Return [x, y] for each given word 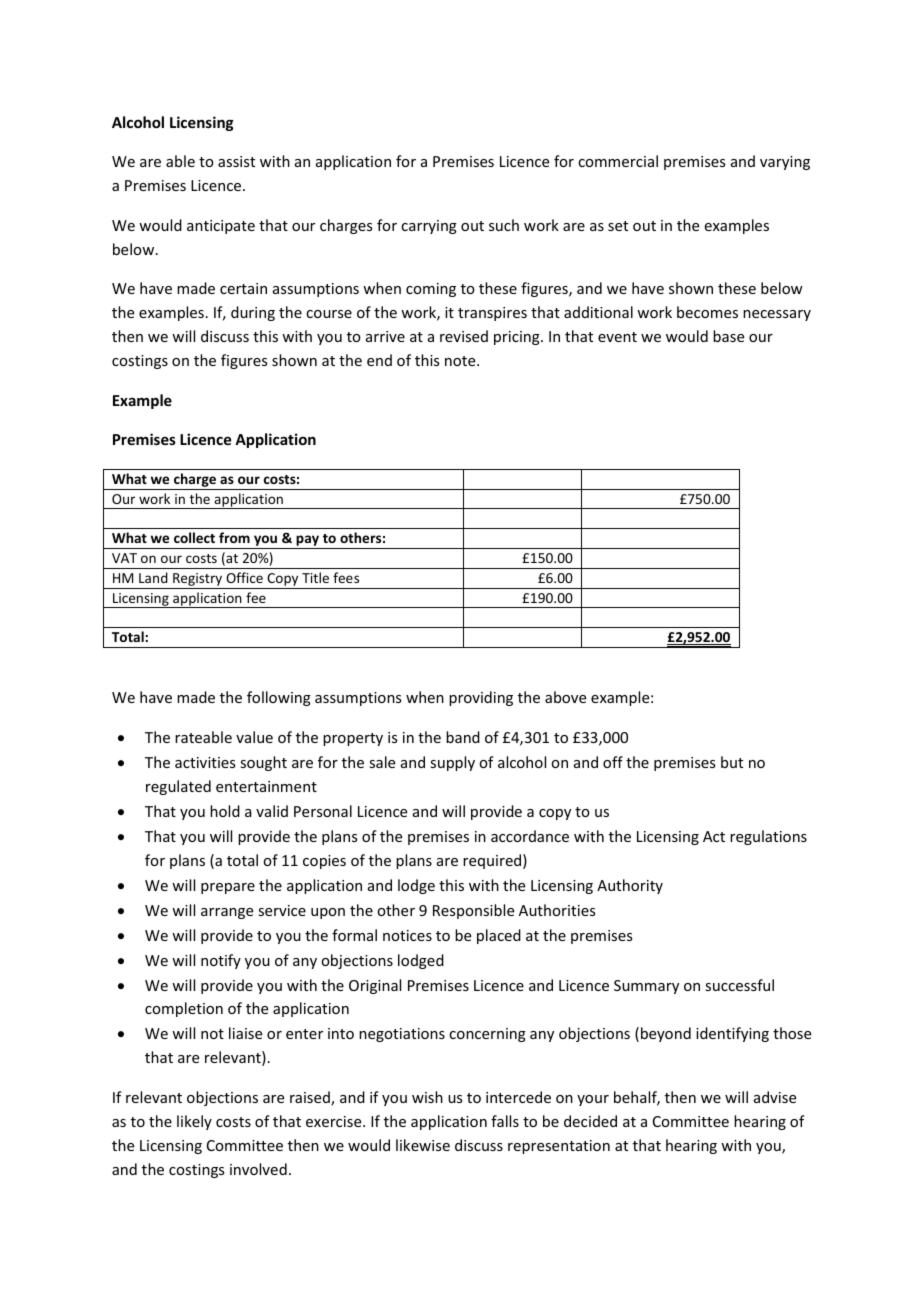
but [732, 762]
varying [785, 163]
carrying [429, 227]
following [279, 698]
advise [775, 1097]
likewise [423, 1145]
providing [481, 698]
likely [194, 1122]
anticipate [221, 227]
